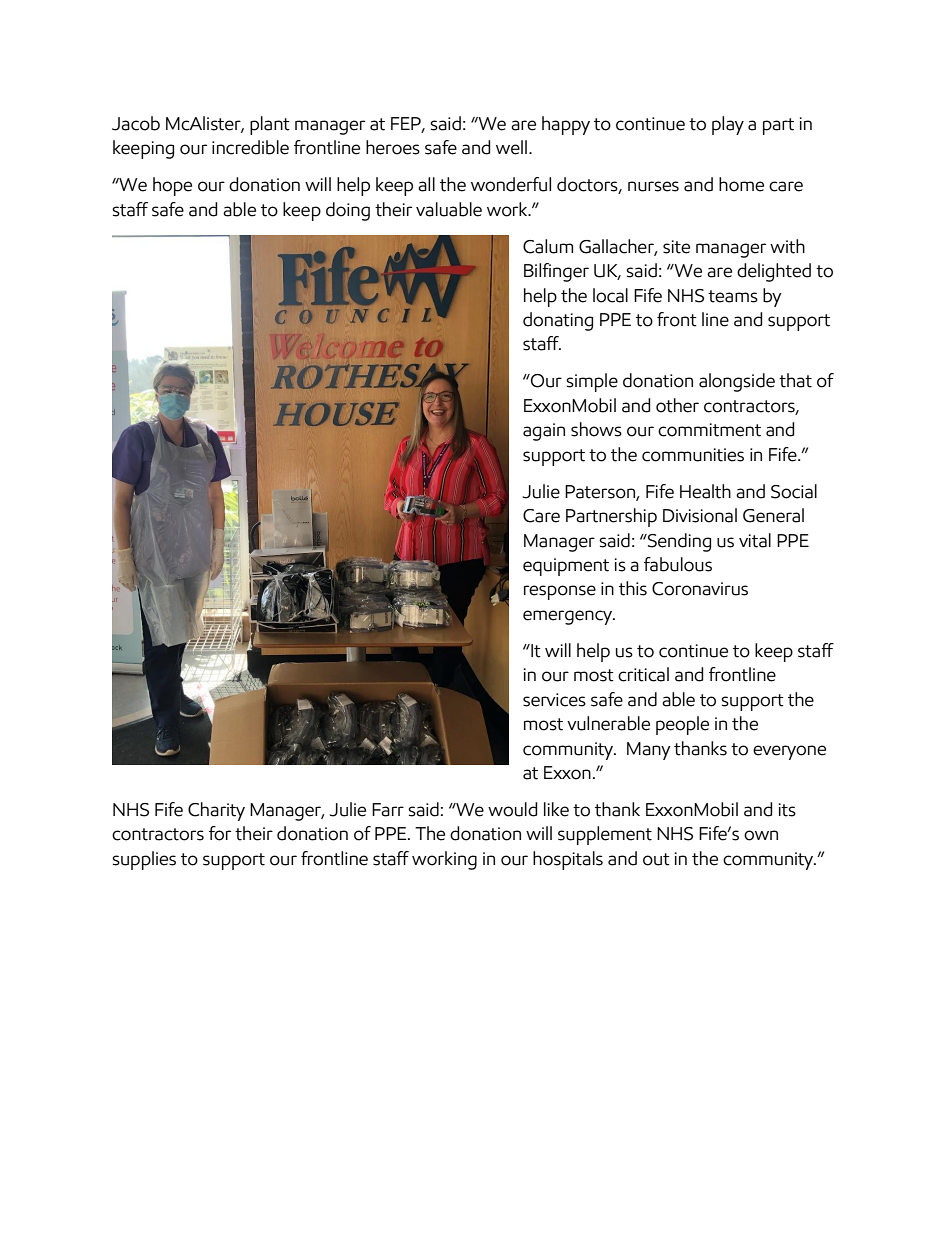 Image resolution: width=952 pixels, height=1233 pixels. What do you see at coordinates (554, 700) in the screenshot?
I see `services` at bounding box center [554, 700].
